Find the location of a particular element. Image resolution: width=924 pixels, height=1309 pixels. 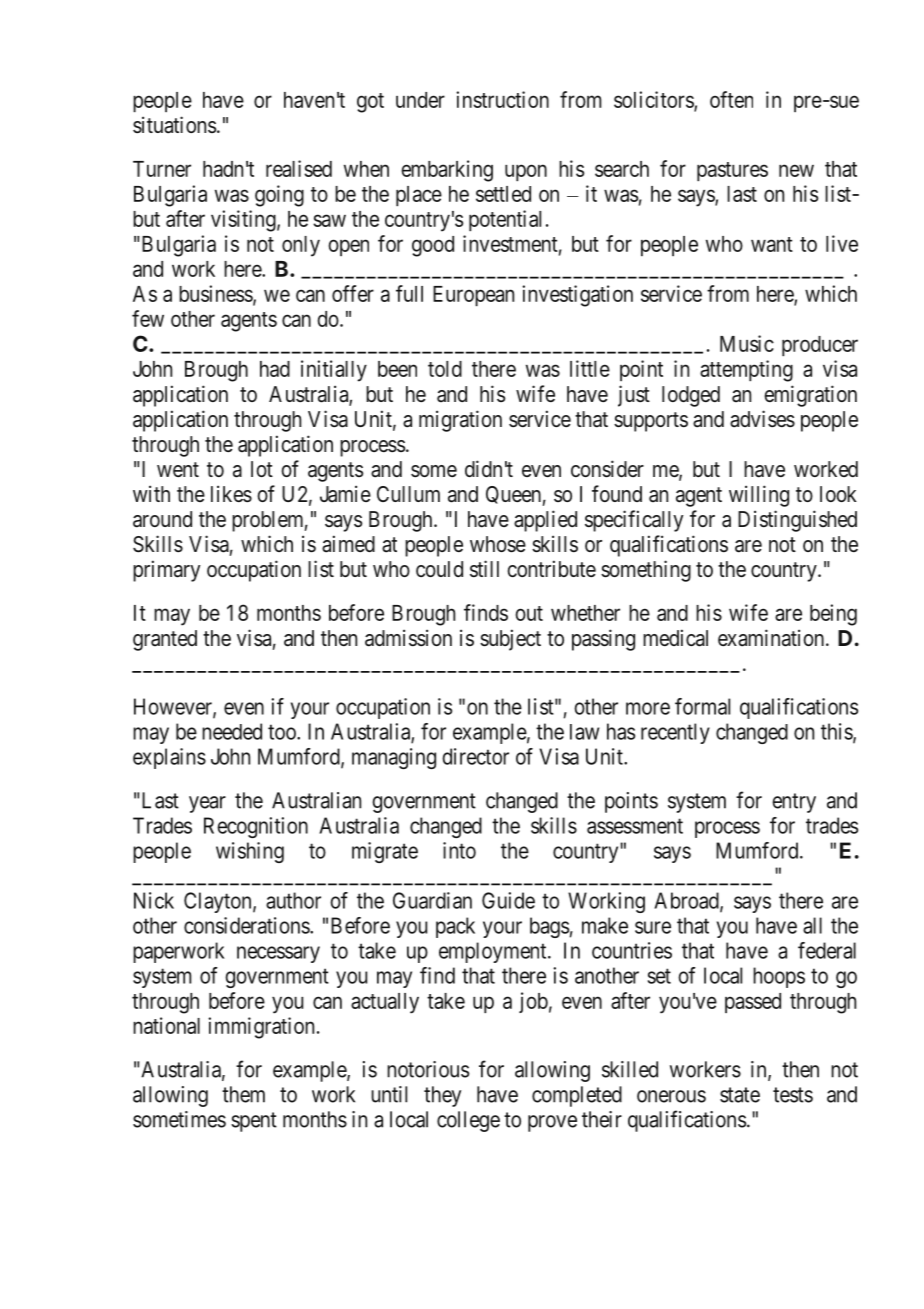

them is located at coordinates (243, 1094).
